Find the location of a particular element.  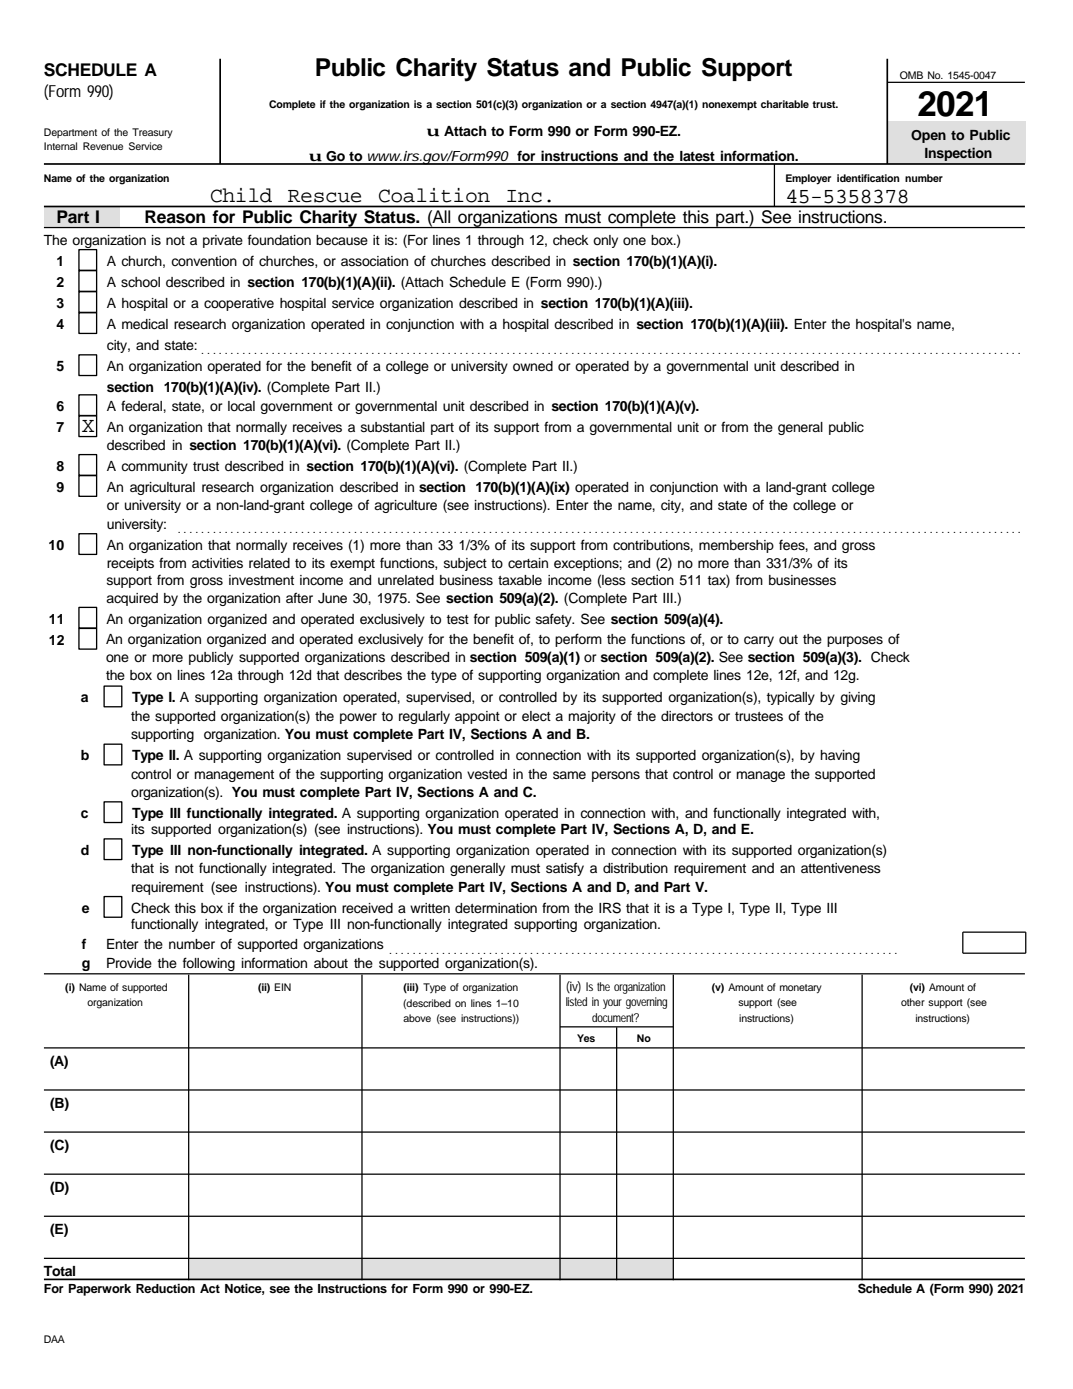

typically is located at coordinates (790, 698).
